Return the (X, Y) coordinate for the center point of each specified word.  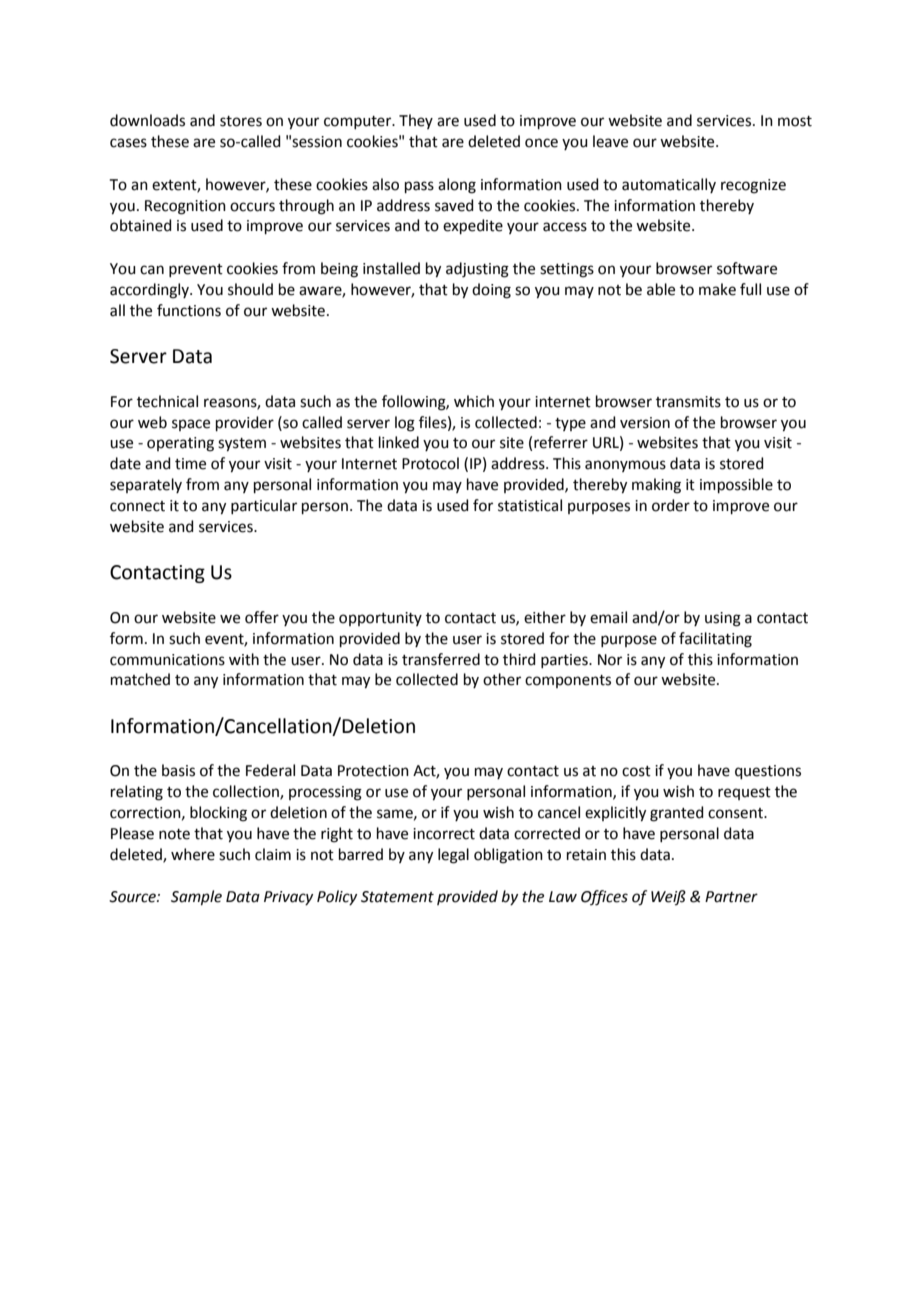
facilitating (715, 640)
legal (453, 856)
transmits (688, 402)
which (474, 401)
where (193, 854)
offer (262, 617)
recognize (753, 186)
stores (241, 121)
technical (167, 401)
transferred (441, 659)
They (416, 121)
